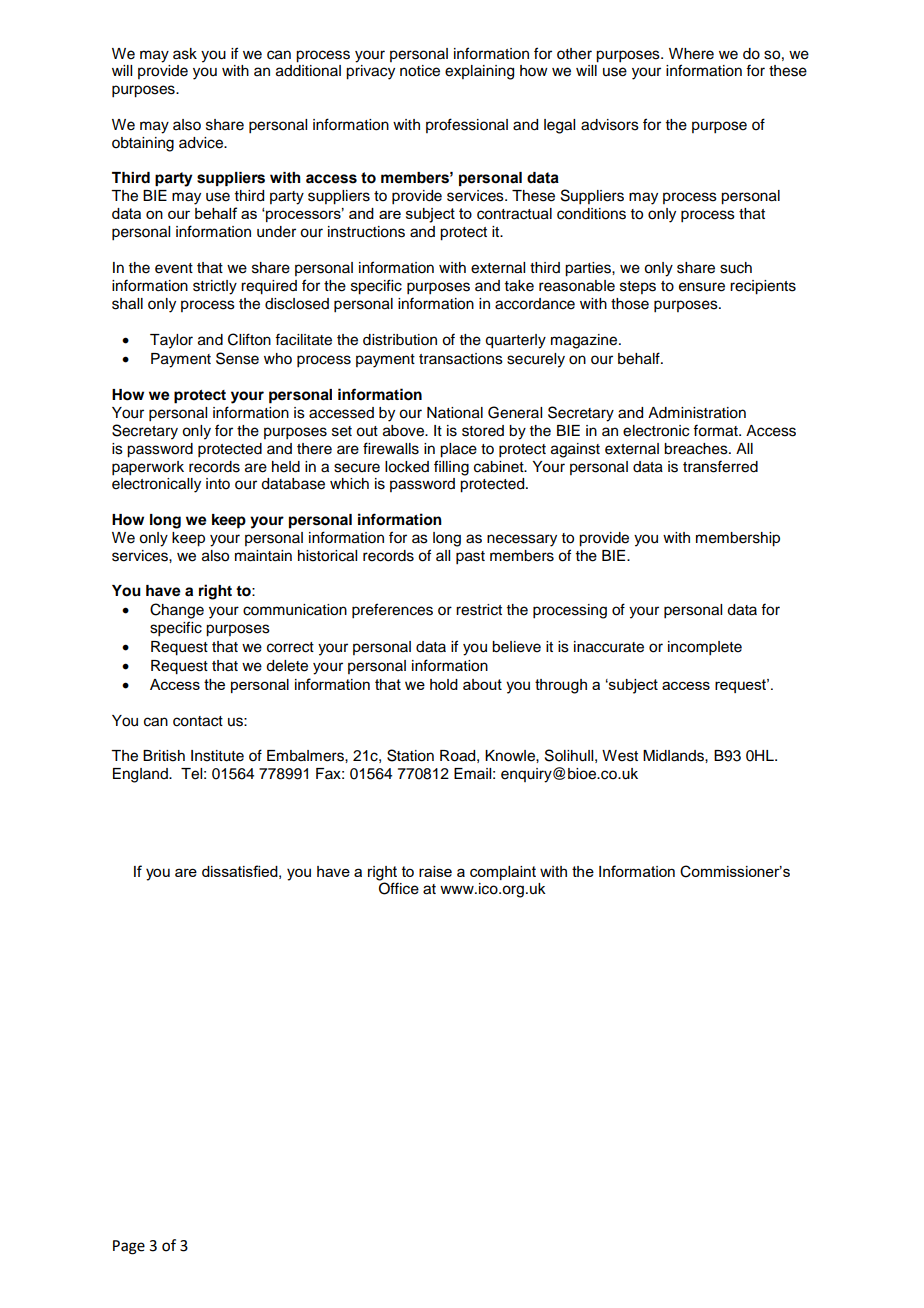 This page has height=1308, width=924. Describe the element at coordinates (141, 775) in the page. I see `England` at that location.
